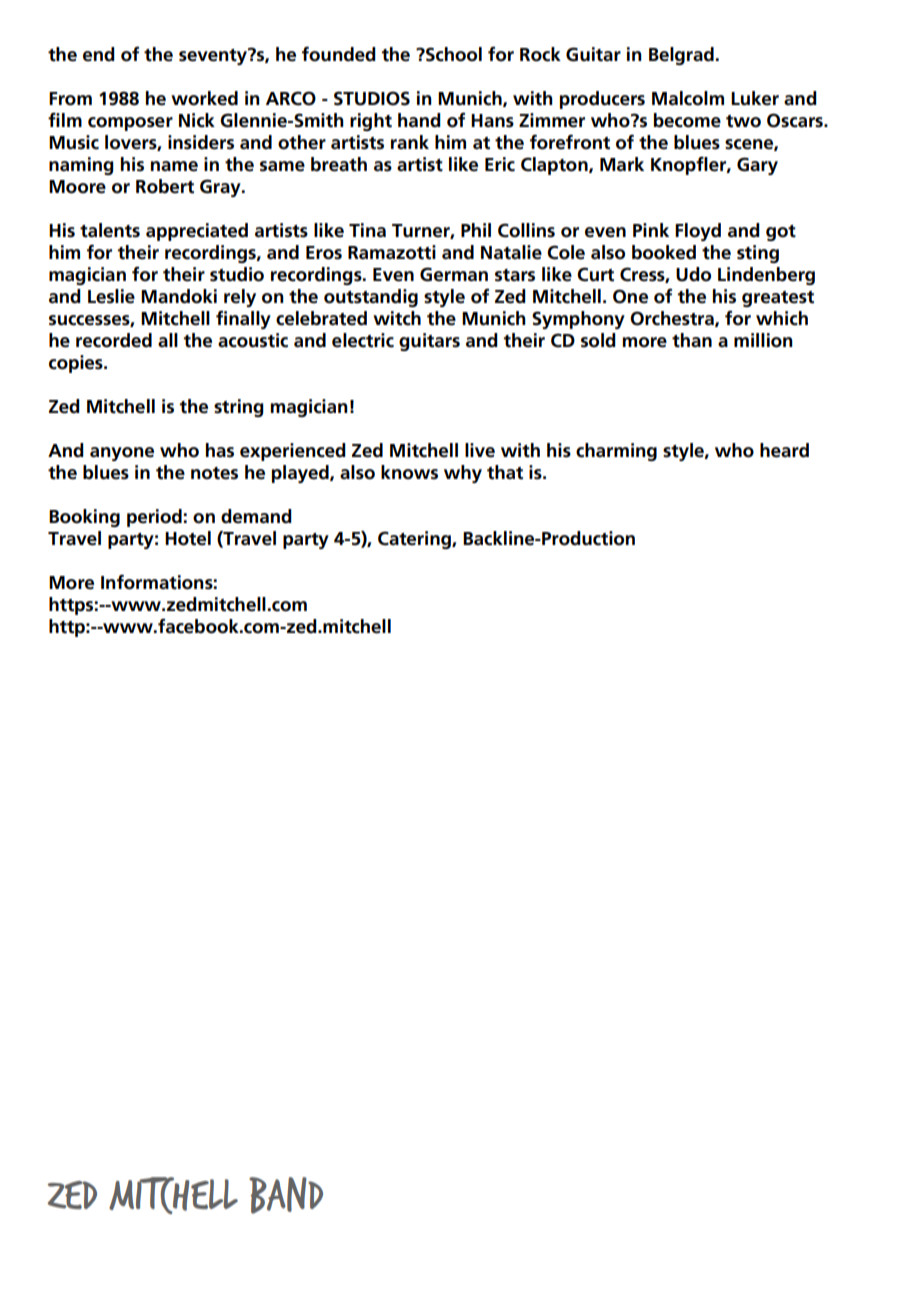 Image resolution: width=924 pixels, height=1308 pixels. Describe the element at coordinates (419, 120) in the screenshot. I see `hand` at that location.
